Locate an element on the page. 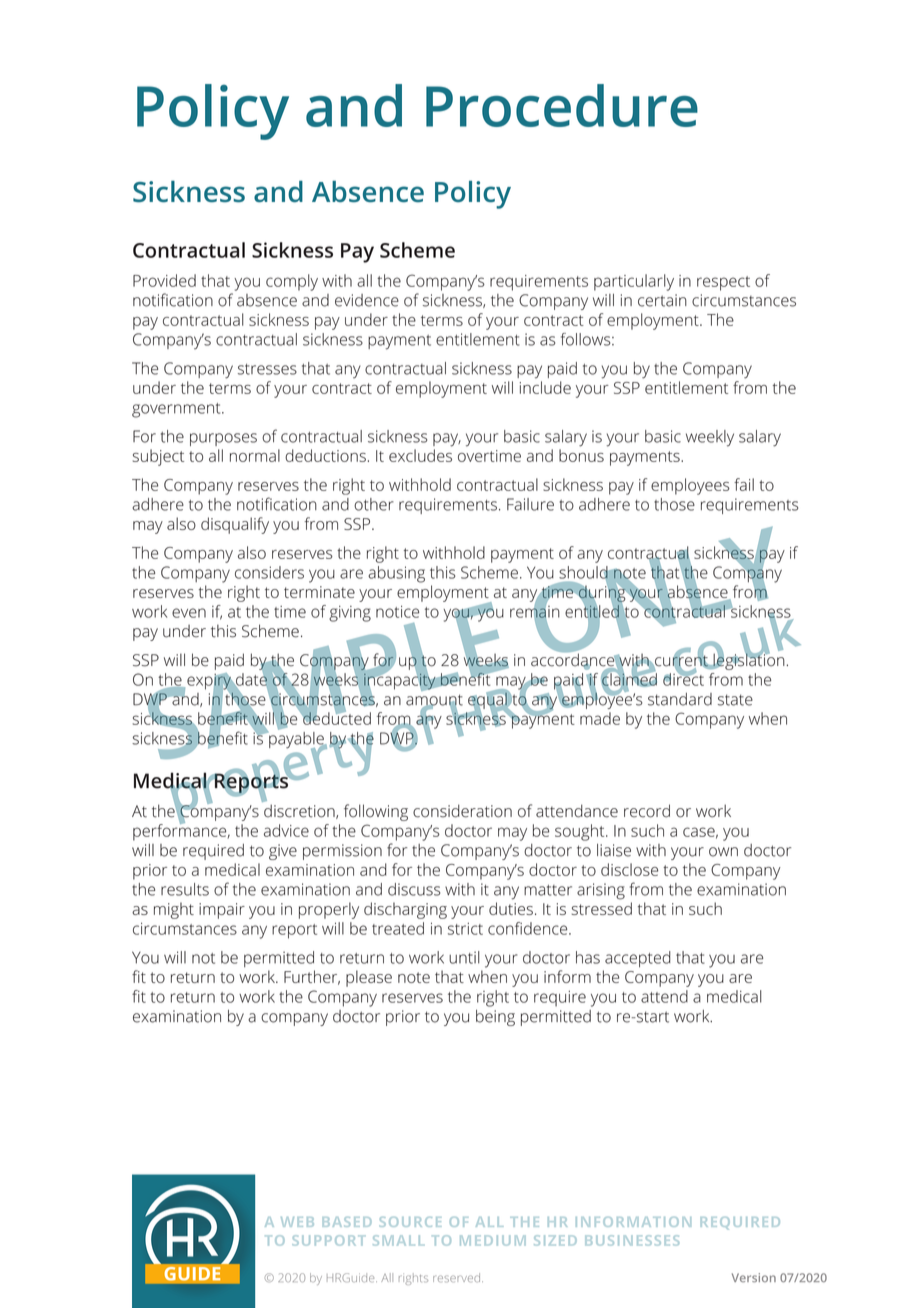 The image size is (924, 1308). BUSINESSES is located at coordinates (632, 1240).
